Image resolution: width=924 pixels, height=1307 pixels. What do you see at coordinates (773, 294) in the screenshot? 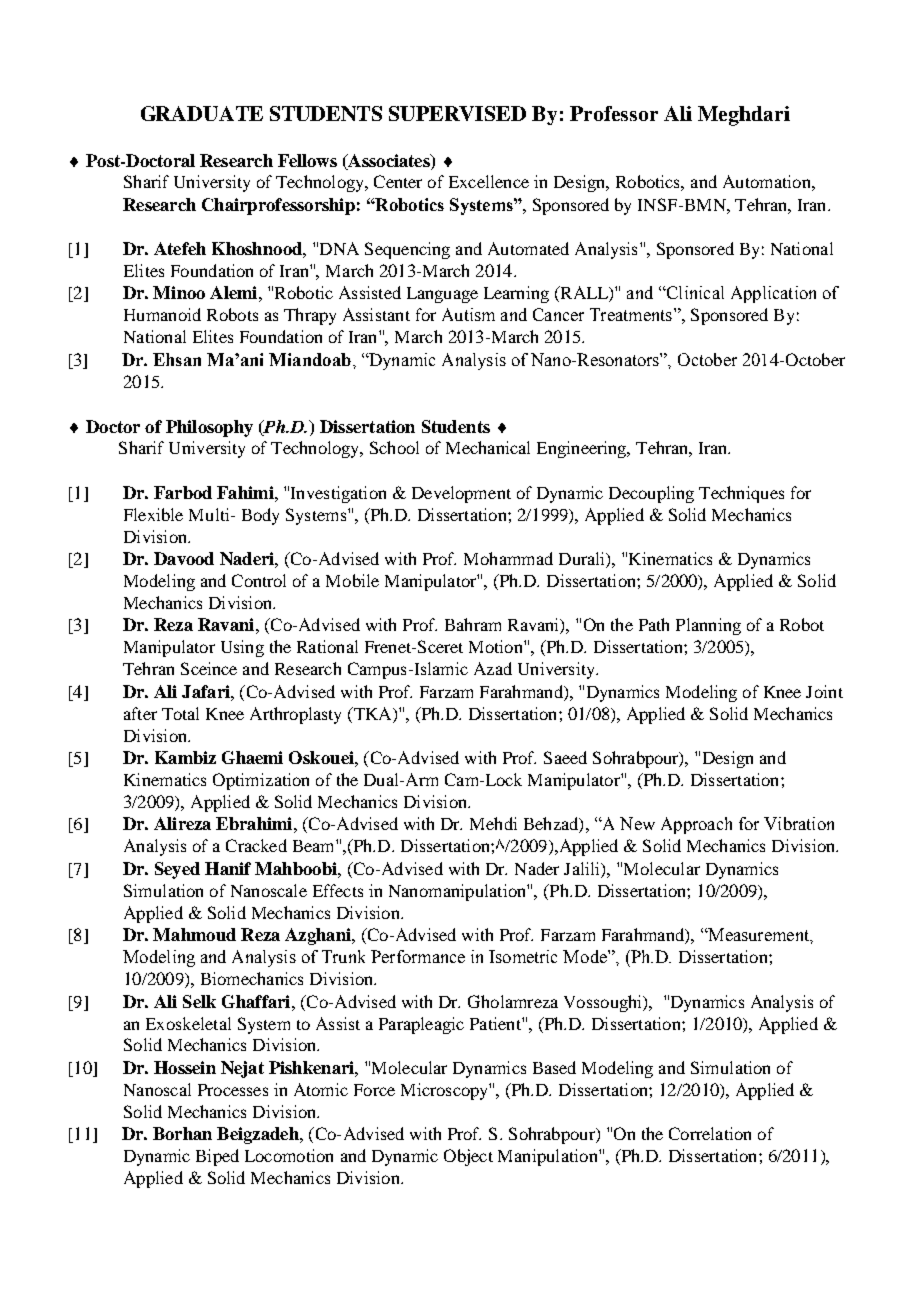
I see `Application` at bounding box center [773, 294].
